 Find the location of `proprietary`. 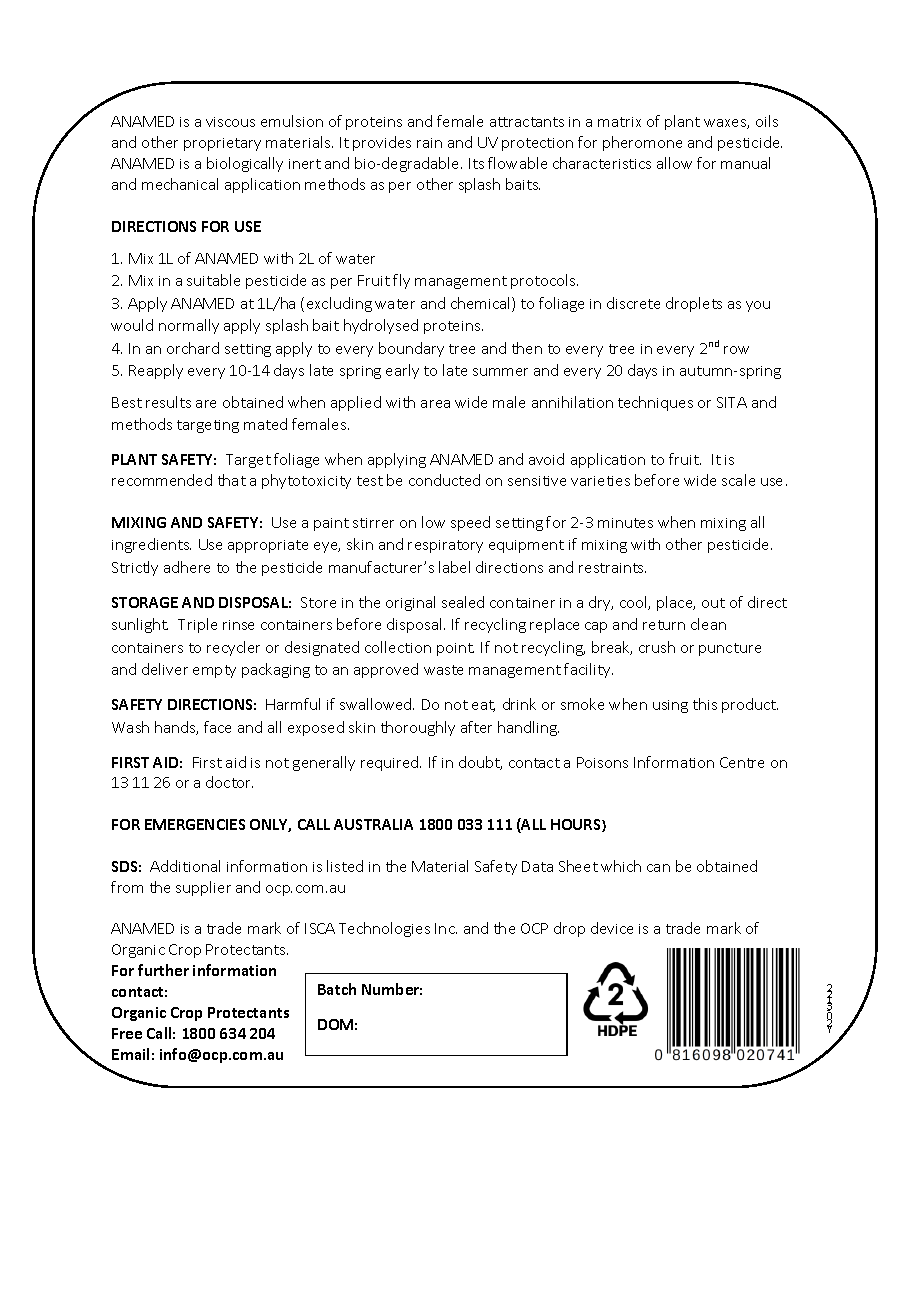

proprietary is located at coordinates (222, 144).
